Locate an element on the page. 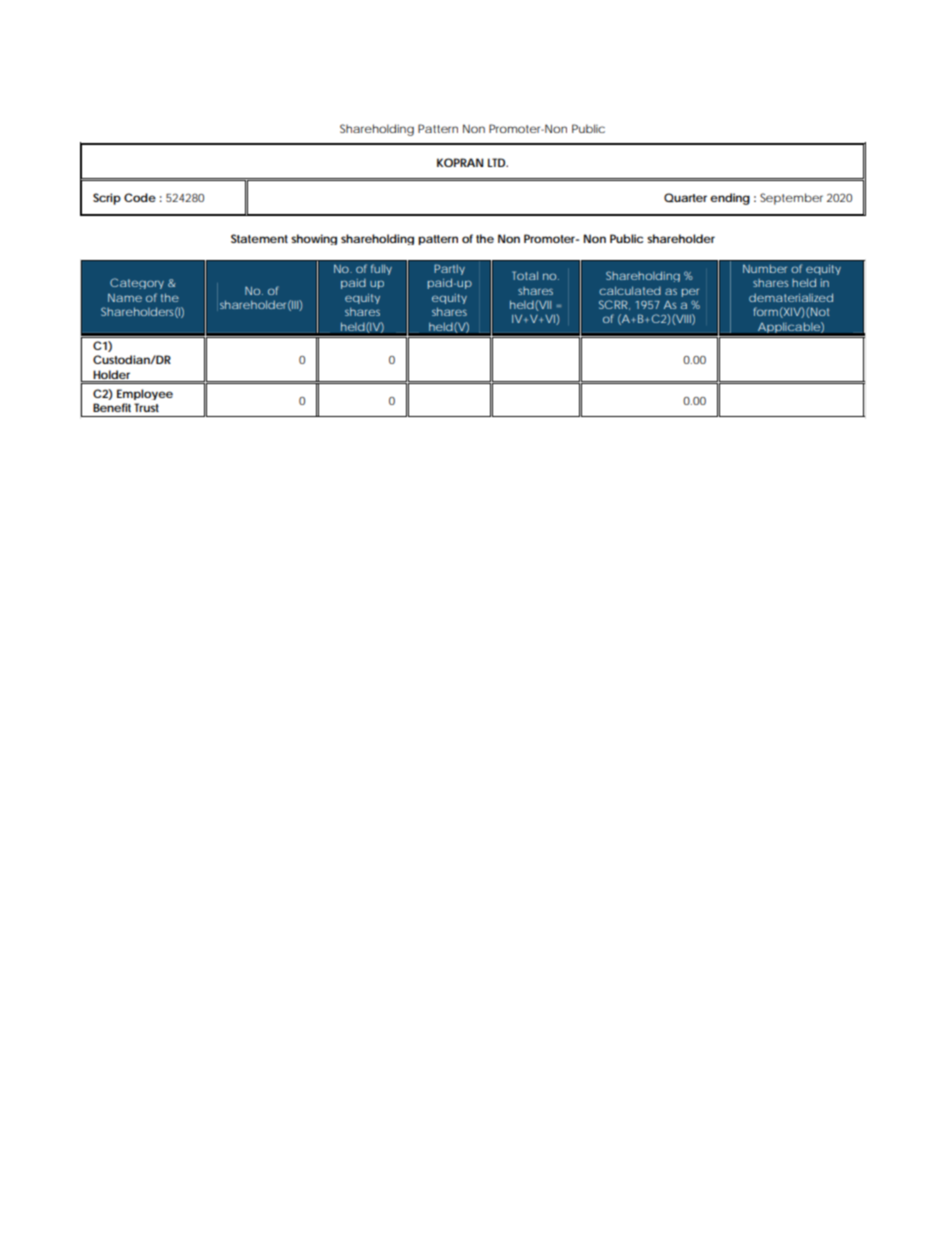 The width and height of the document is (952, 1233). Quarter is located at coordinates (685, 197).
